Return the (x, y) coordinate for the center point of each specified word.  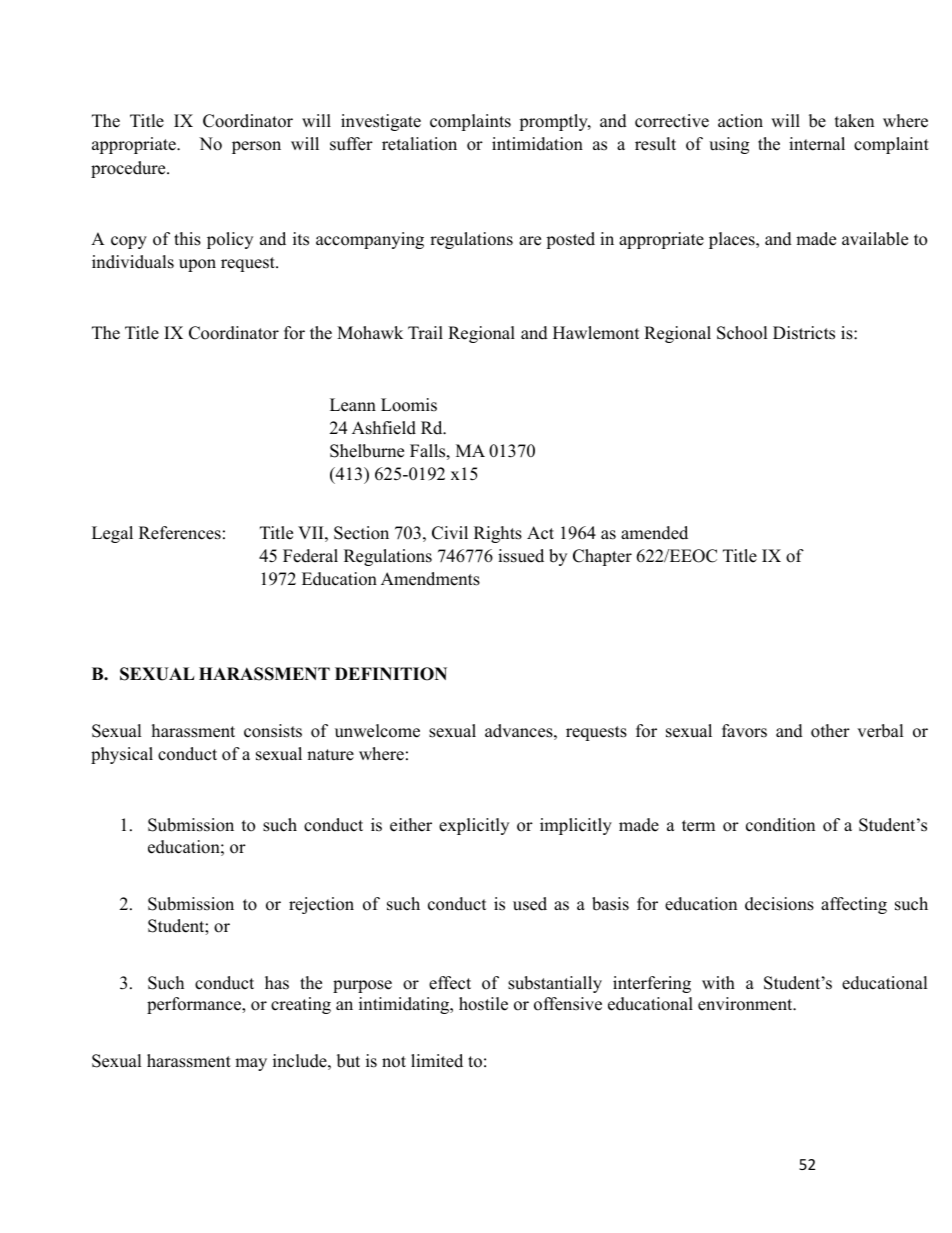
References (180, 533)
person (256, 147)
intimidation (537, 144)
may (251, 1064)
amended (654, 533)
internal (817, 144)
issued (521, 556)
